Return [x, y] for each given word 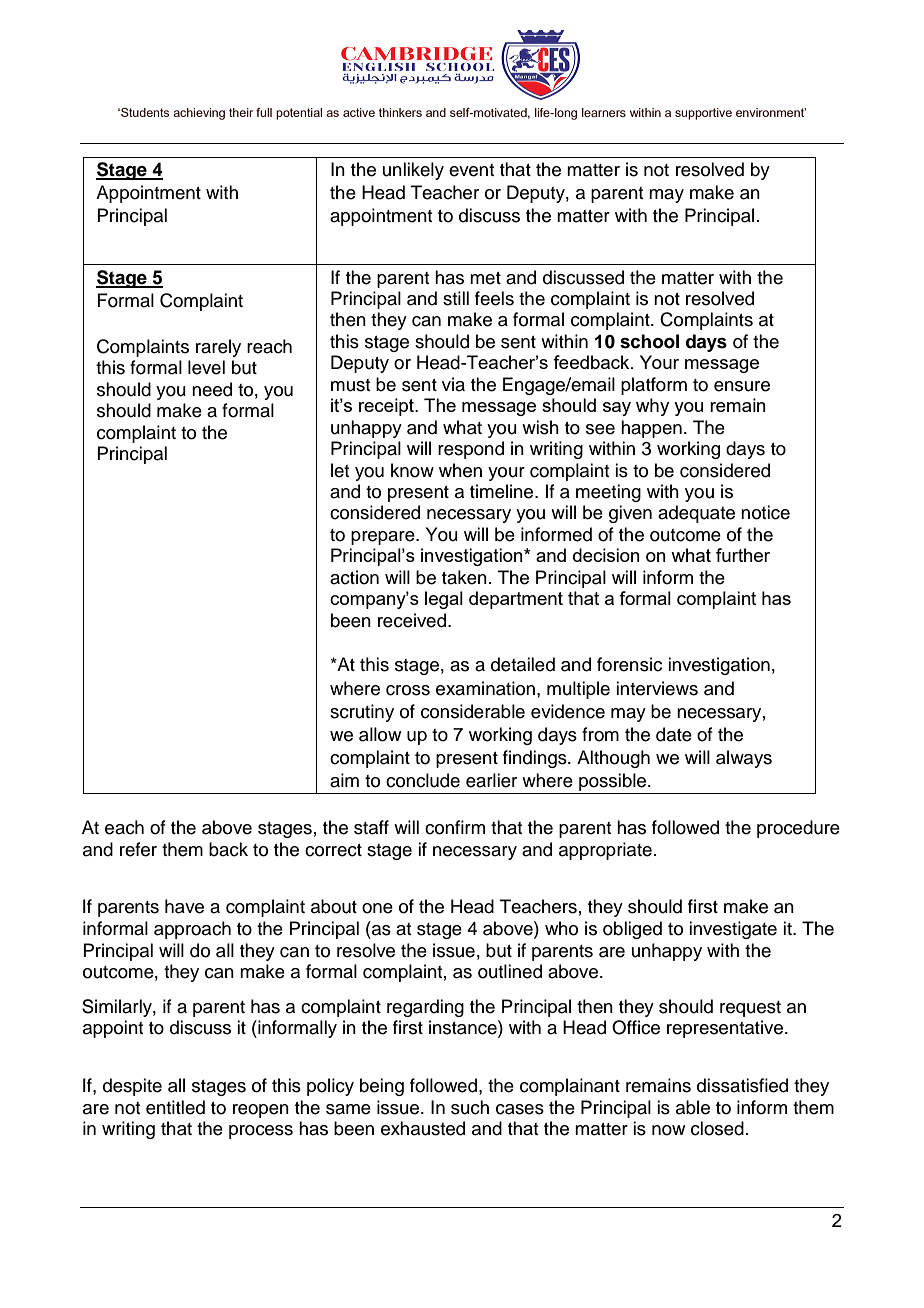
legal [444, 600]
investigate [733, 930]
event [471, 170]
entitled [175, 1107]
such [470, 1107]
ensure [742, 386]
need [212, 389]
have [184, 906]
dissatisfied [742, 1085]
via [453, 384]
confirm [455, 827]
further [743, 555]
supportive [703, 114]
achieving [199, 114]
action [354, 577]
